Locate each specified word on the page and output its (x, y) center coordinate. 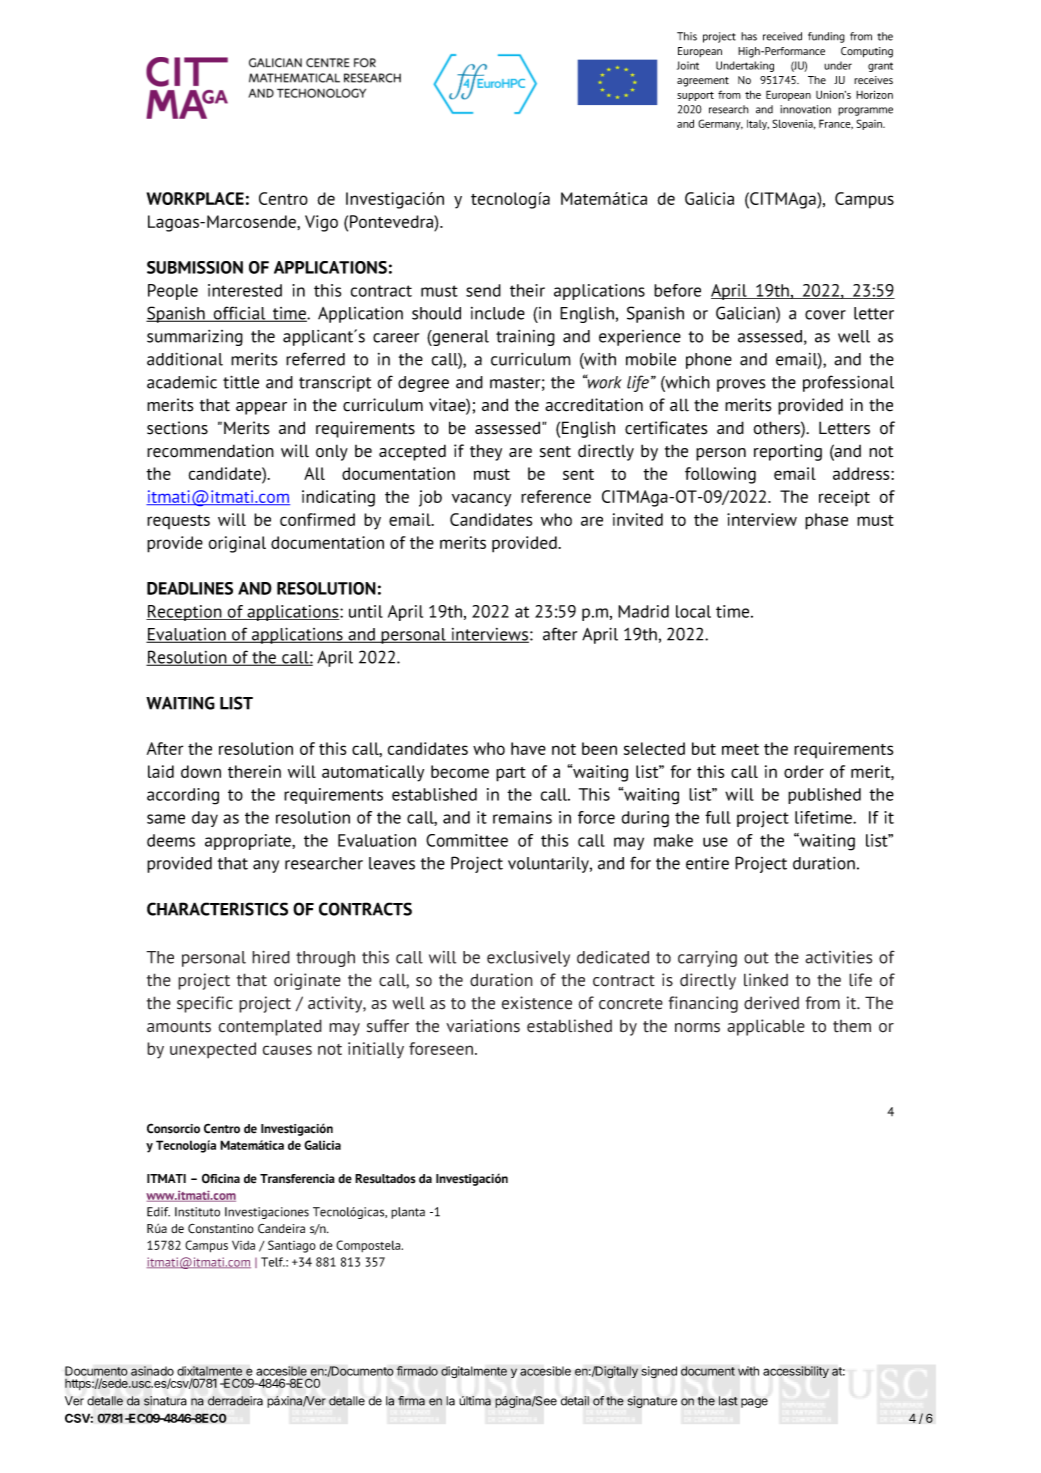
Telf (273, 1262)
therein (254, 771)
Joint (688, 65)
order (804, 771)
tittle (241, 382)
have (528, 748)
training (525, 338)
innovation (805, 109)
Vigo (321, 223)
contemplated (270, 1027)
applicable (766, 1027)
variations (483, 1026)
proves (741, 385)
